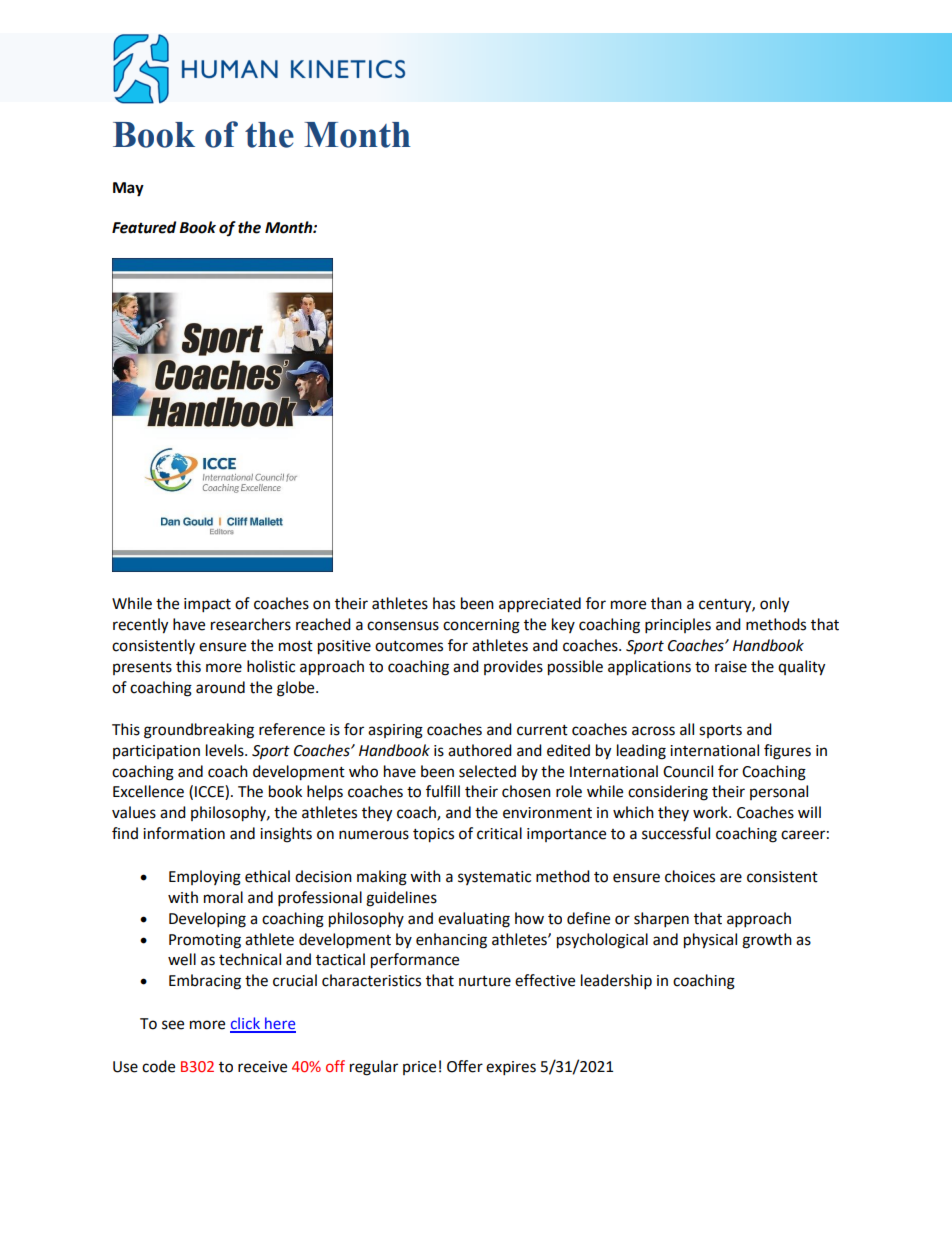  What do you see at coordinates (173, 1025) in the image?
I see `see` at bounding box center [173, 1025].
